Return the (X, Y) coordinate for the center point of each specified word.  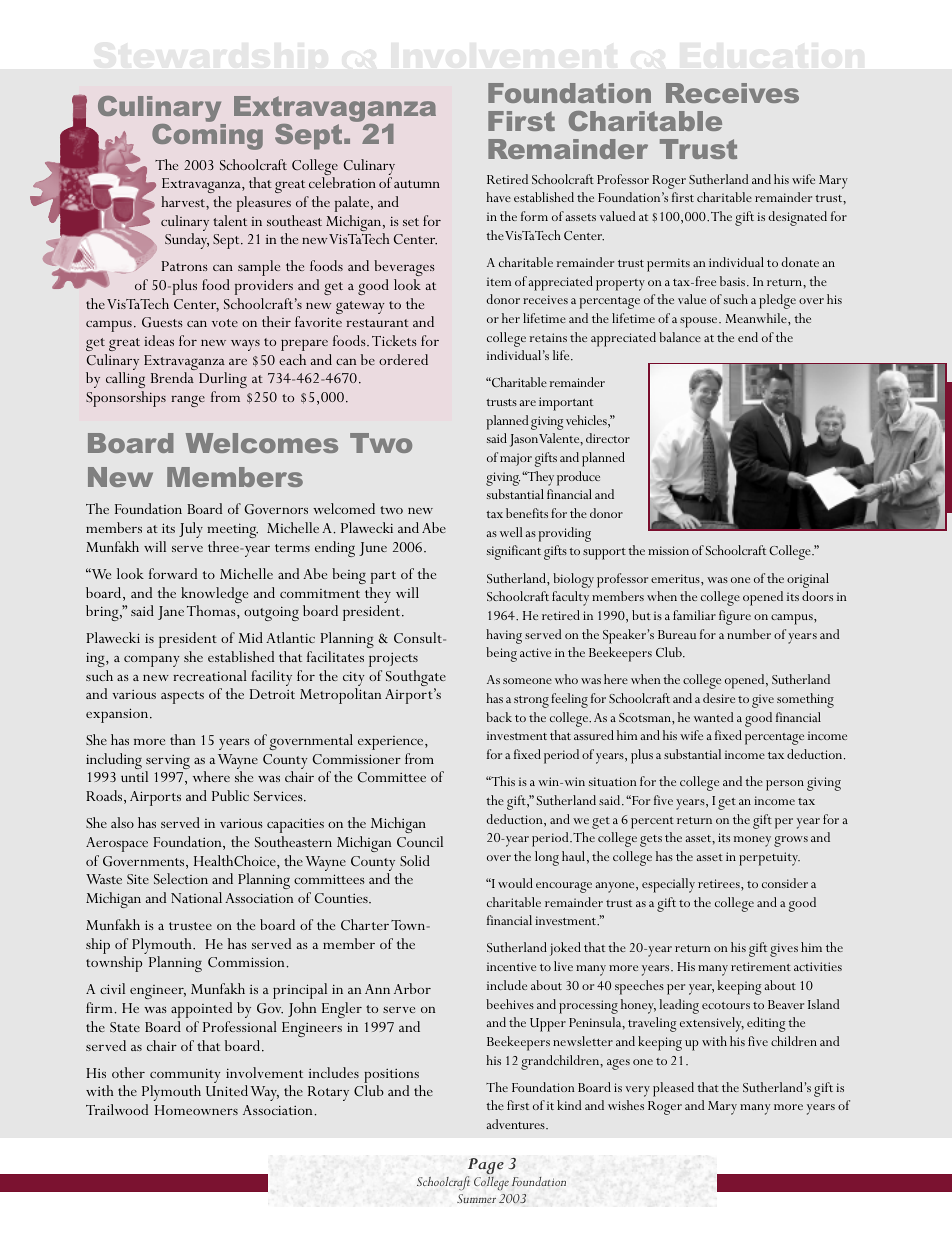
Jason (524, 440)
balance (680, 337)
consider (785, 883)
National (196, 897)
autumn (417, 184)
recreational (210, 675)
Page (485, 1167)
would (515, 883)
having (504, 636)
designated (798, 218)
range (188, 401)
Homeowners (196, 1110)
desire (719, 698)
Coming (207, 137)
